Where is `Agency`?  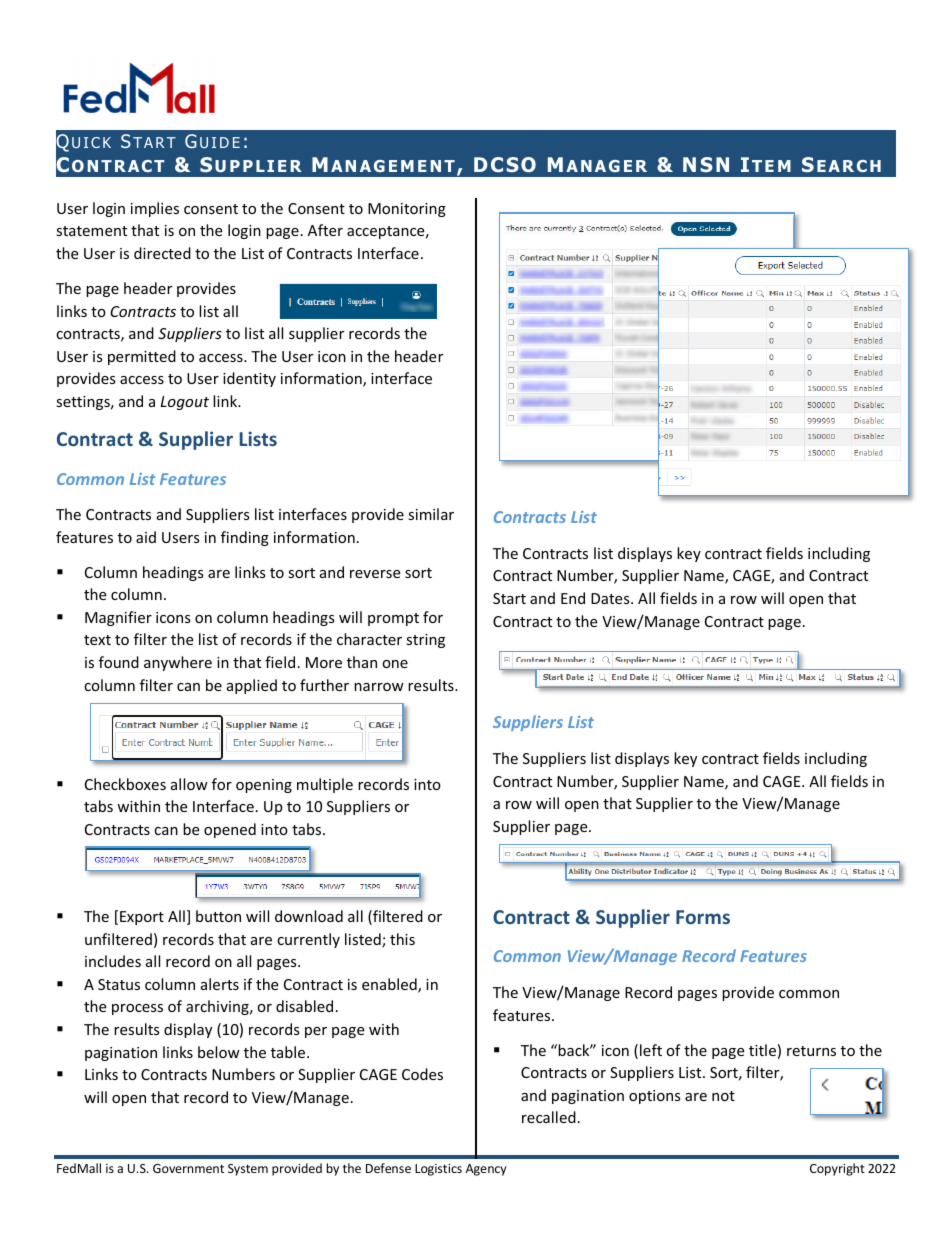
Agency is located at coordinates (486, 1170).
